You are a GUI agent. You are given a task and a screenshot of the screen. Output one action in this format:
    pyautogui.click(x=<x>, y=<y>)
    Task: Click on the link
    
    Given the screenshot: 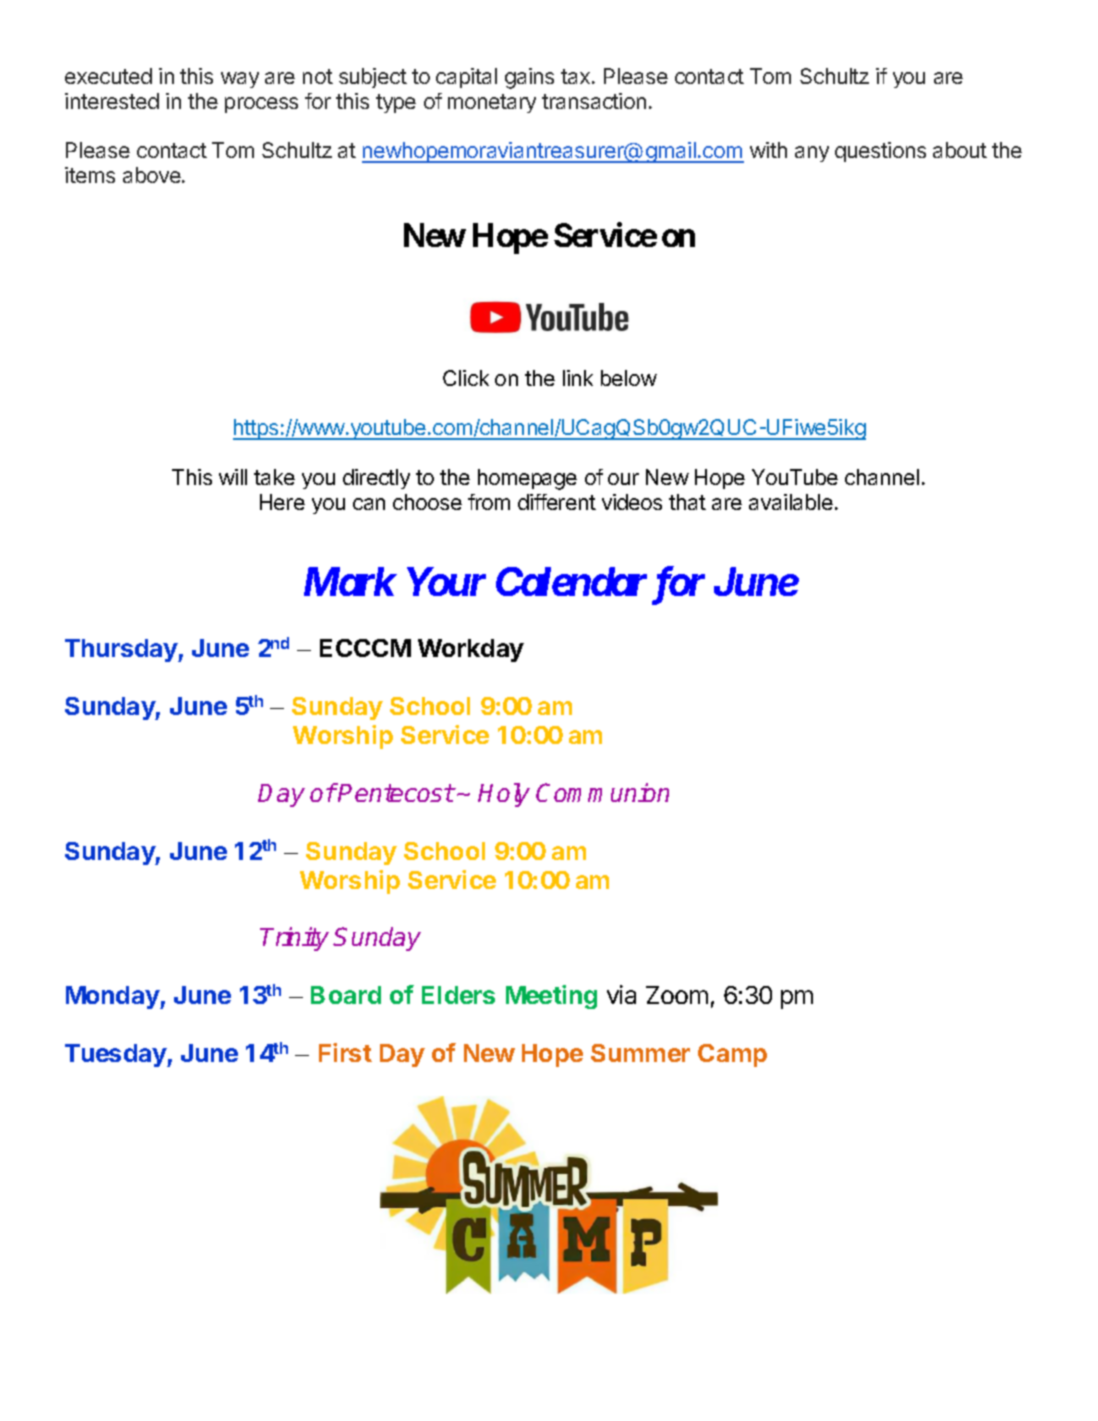 What is the action you would take?
    pyautogui.click(x=578, y=378)
